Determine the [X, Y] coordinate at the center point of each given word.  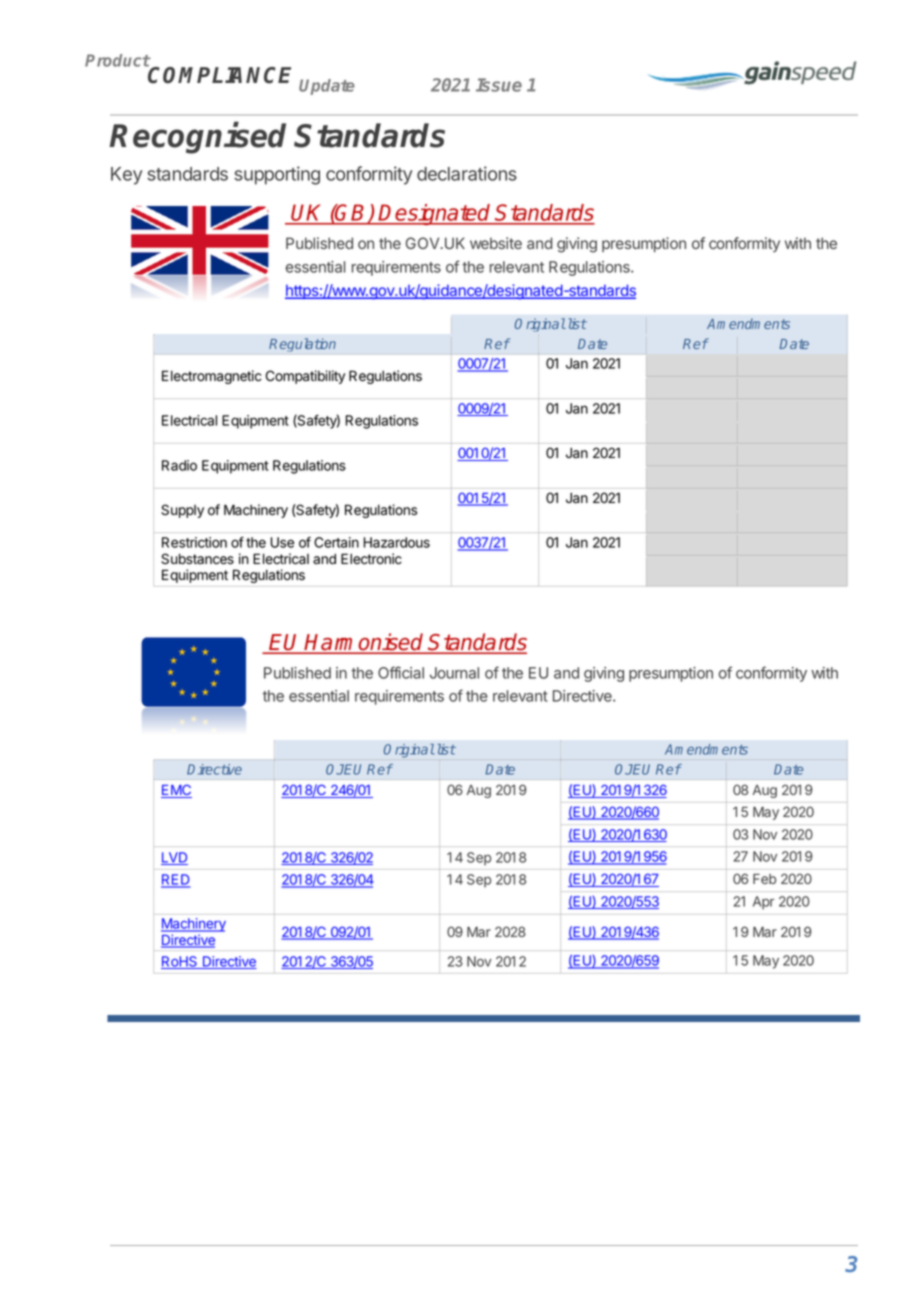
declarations [467, 173]
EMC [176, 791]
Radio [179, 465]
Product [118, 60]
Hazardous [396, 542]
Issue [499, 85]
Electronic [371, 559]
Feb [764, 879]
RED [176, 880]
